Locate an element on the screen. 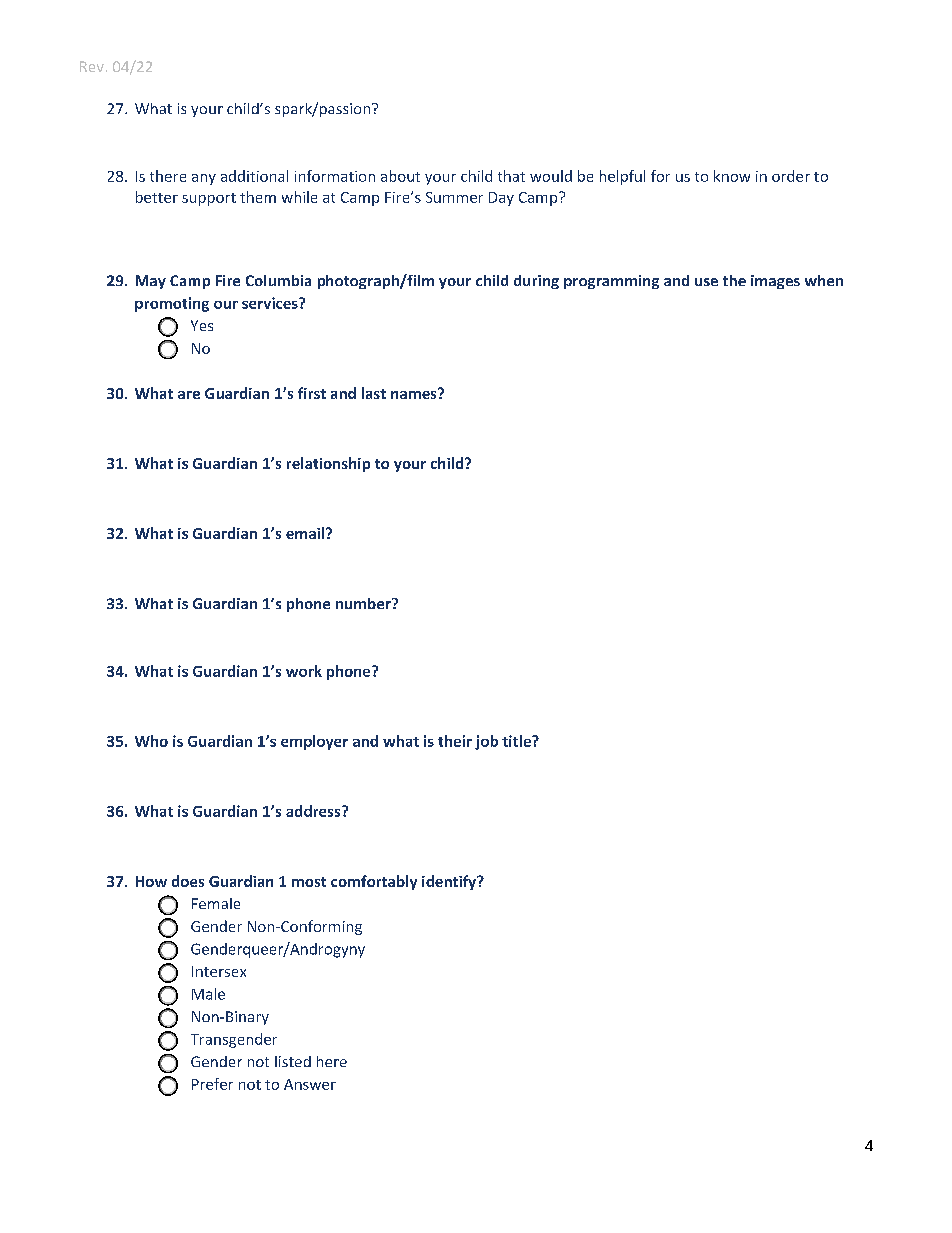  Yes is located at coordinates (202, 325).
